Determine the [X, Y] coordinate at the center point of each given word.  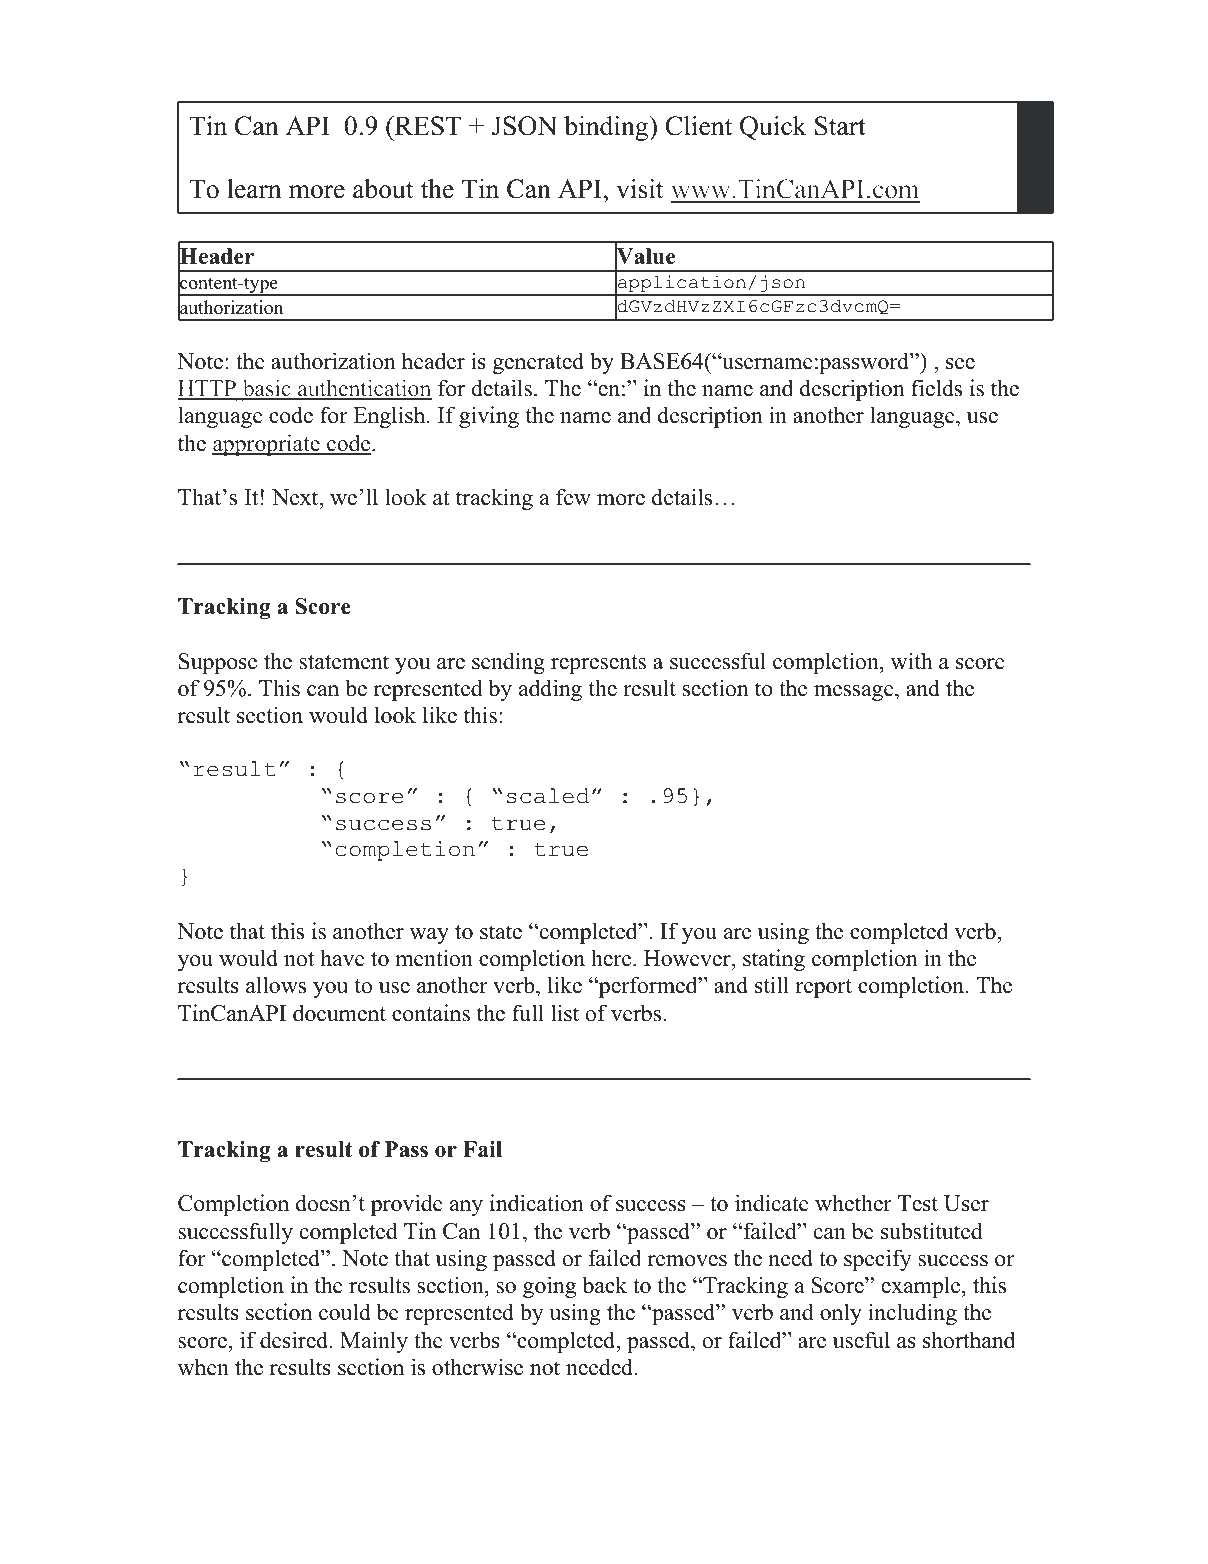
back [605, 1285]
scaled [548, 796]
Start [840, 126]
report [823, 988]
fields [936, 388]
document [339, 1013]
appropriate [267, 445]
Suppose [218, 663]
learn [254, 189]
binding [607, 128]
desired [295, 1340]
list [565, 1013]
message [855, 693]
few [573, 497]
